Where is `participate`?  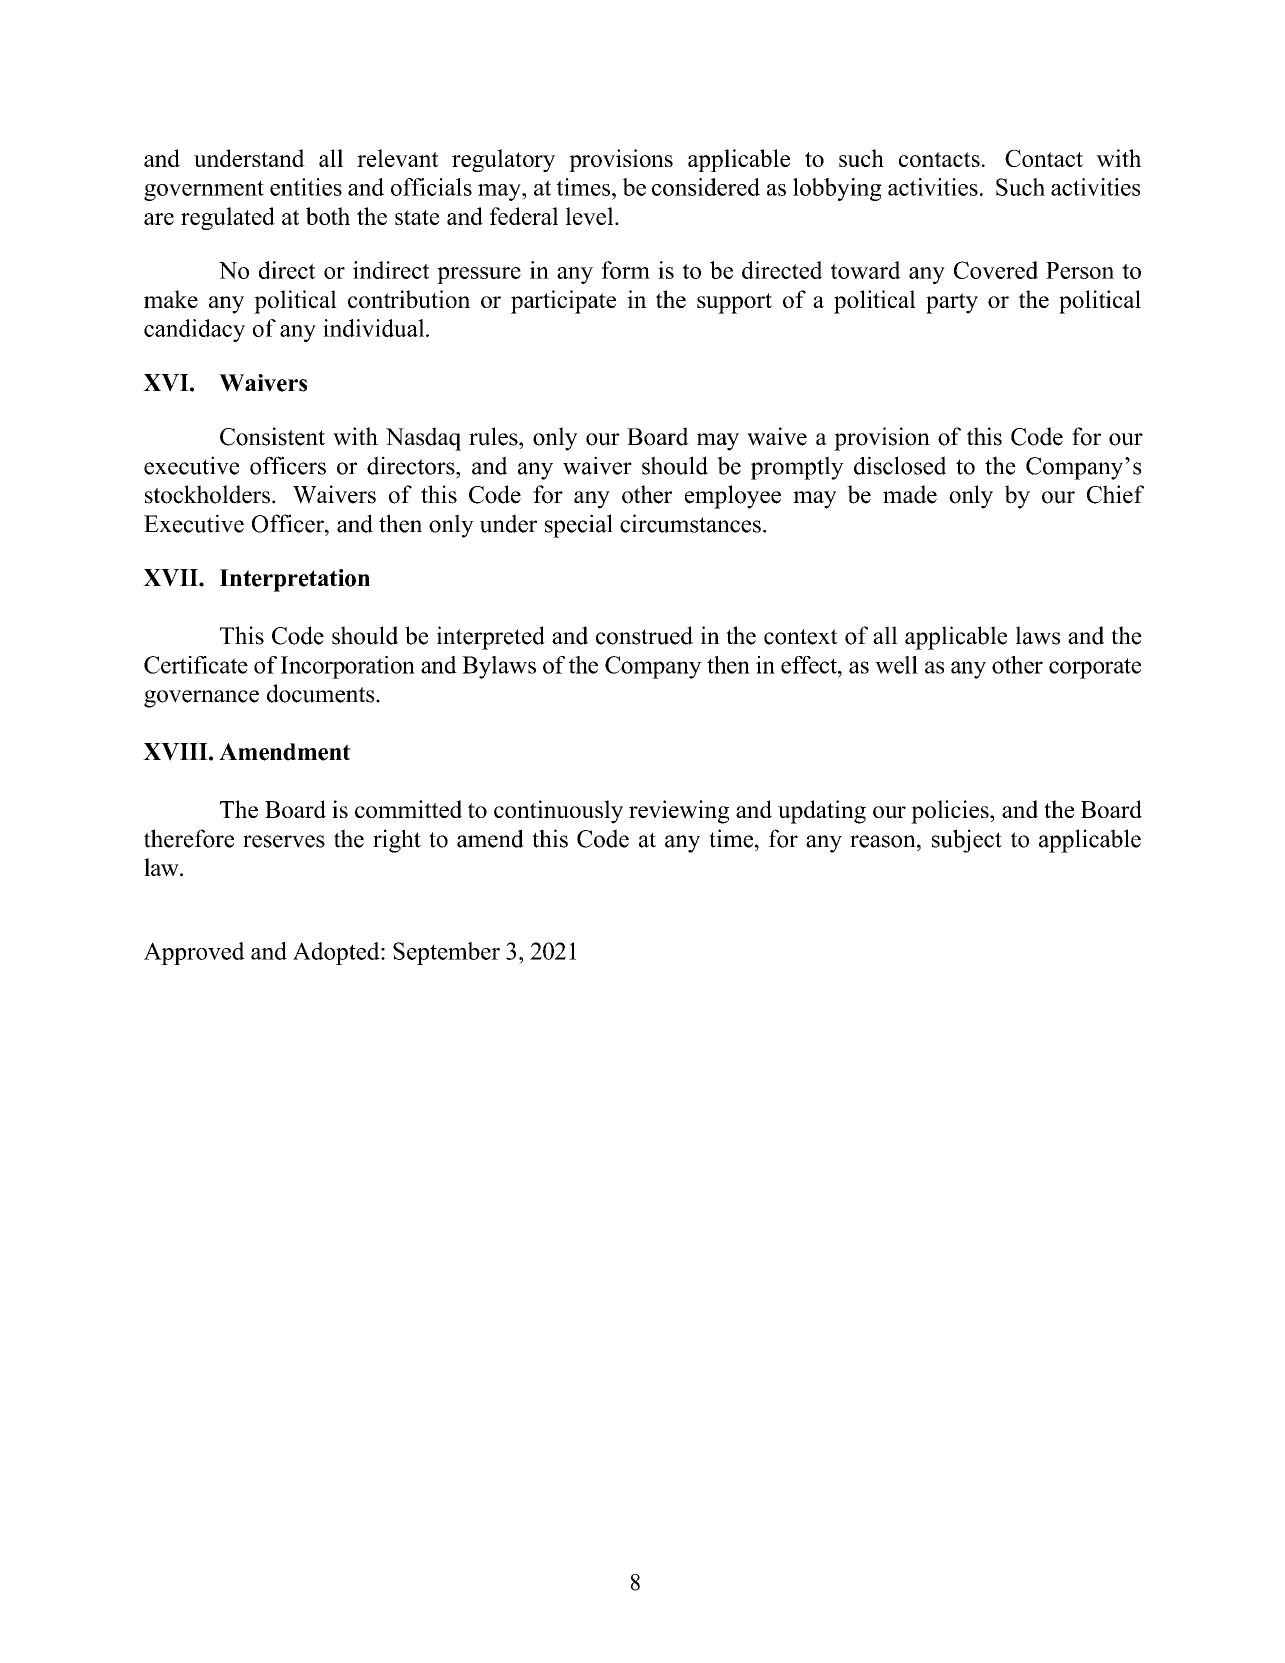
participate is located at coordinates (563, 302).
